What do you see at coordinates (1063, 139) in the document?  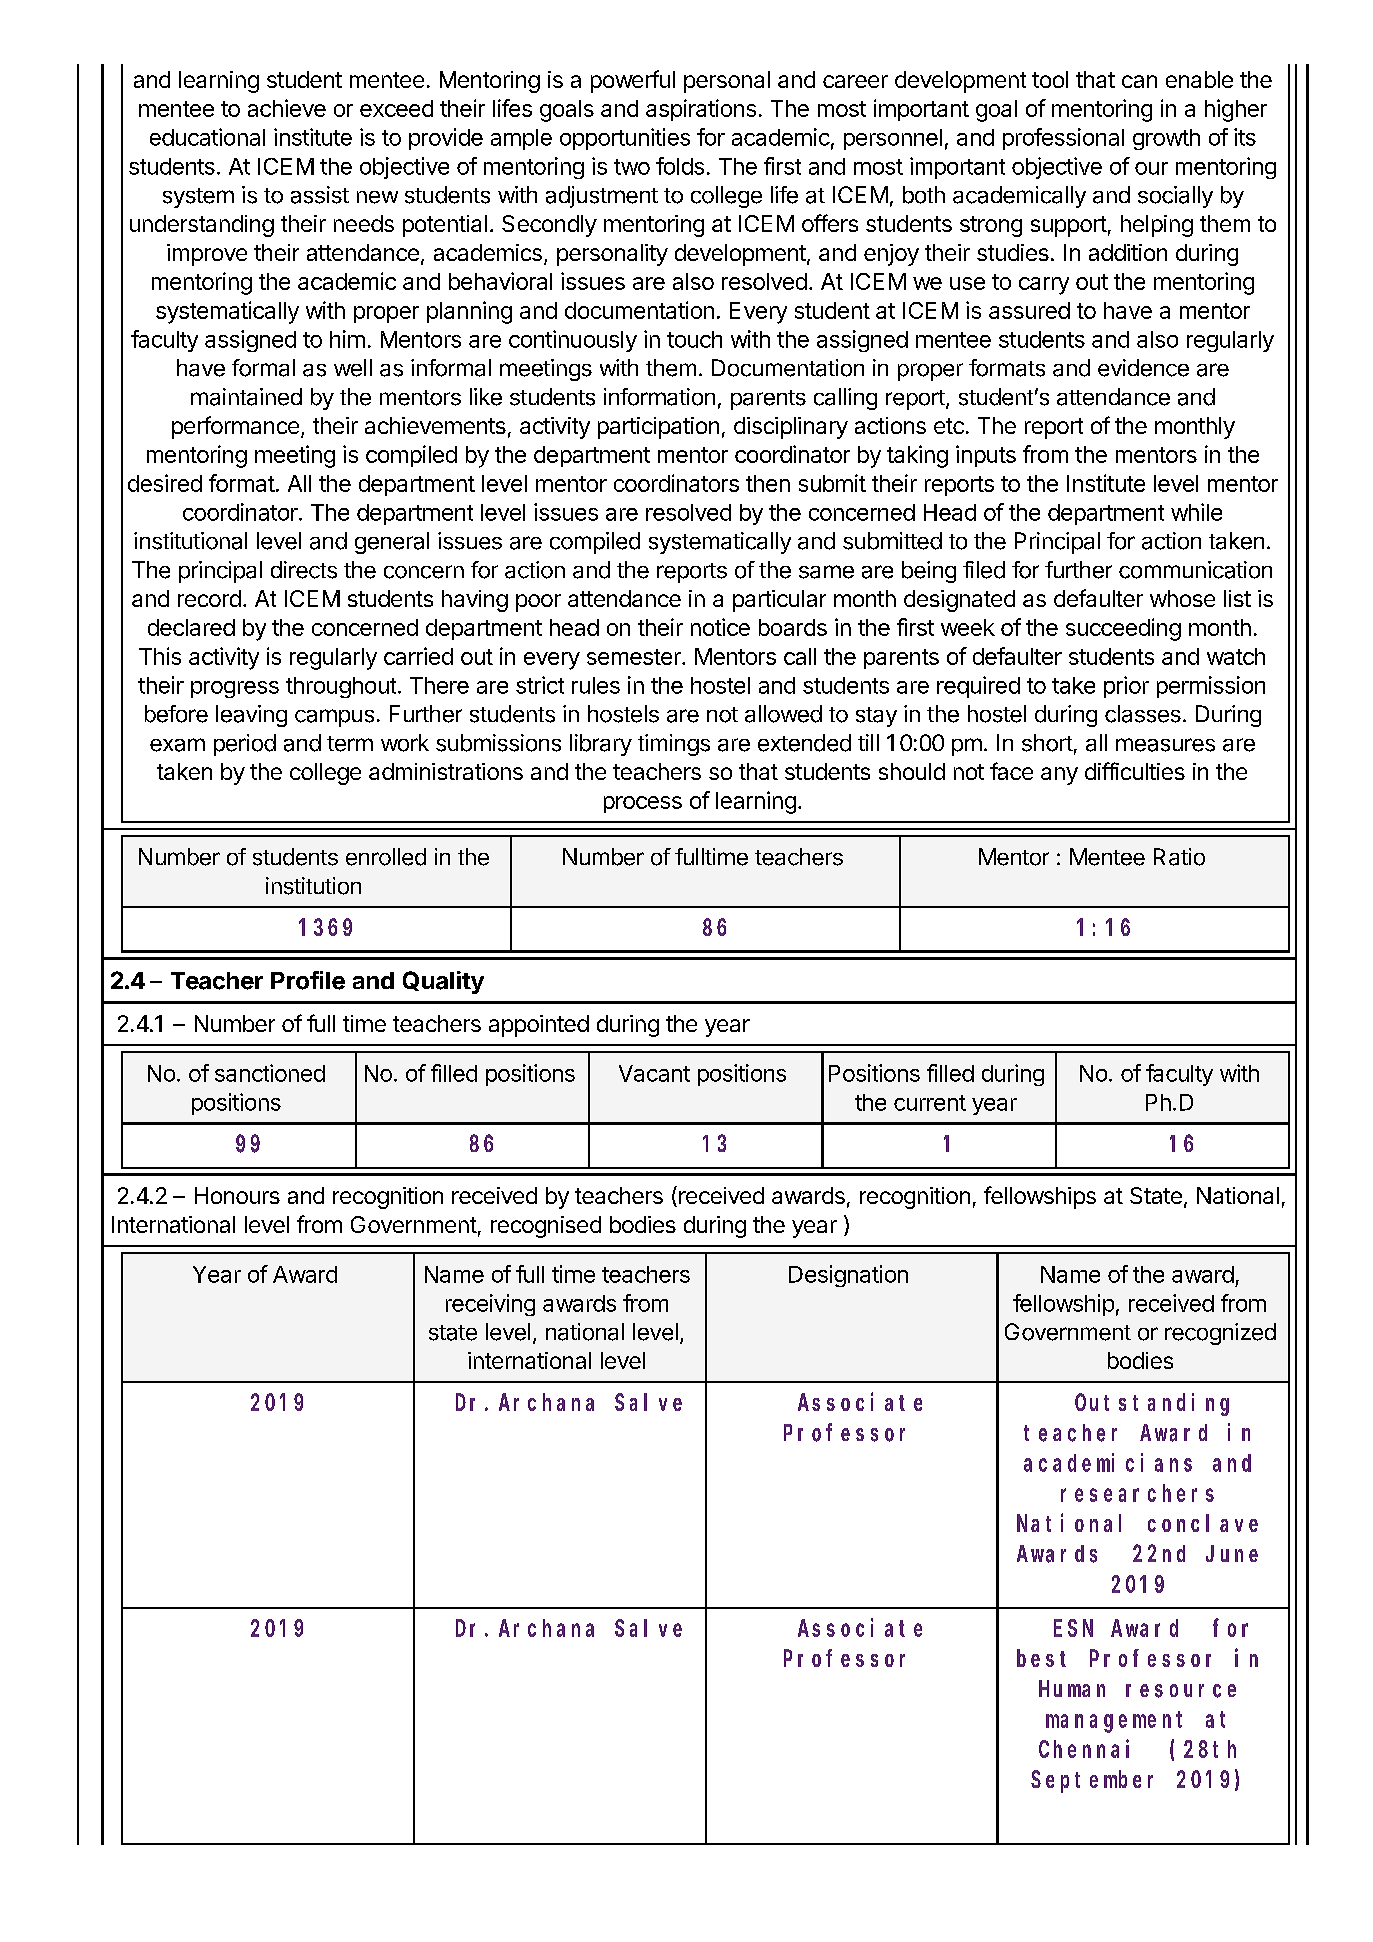 I see `professional` at bounding box center [1063, 139].
